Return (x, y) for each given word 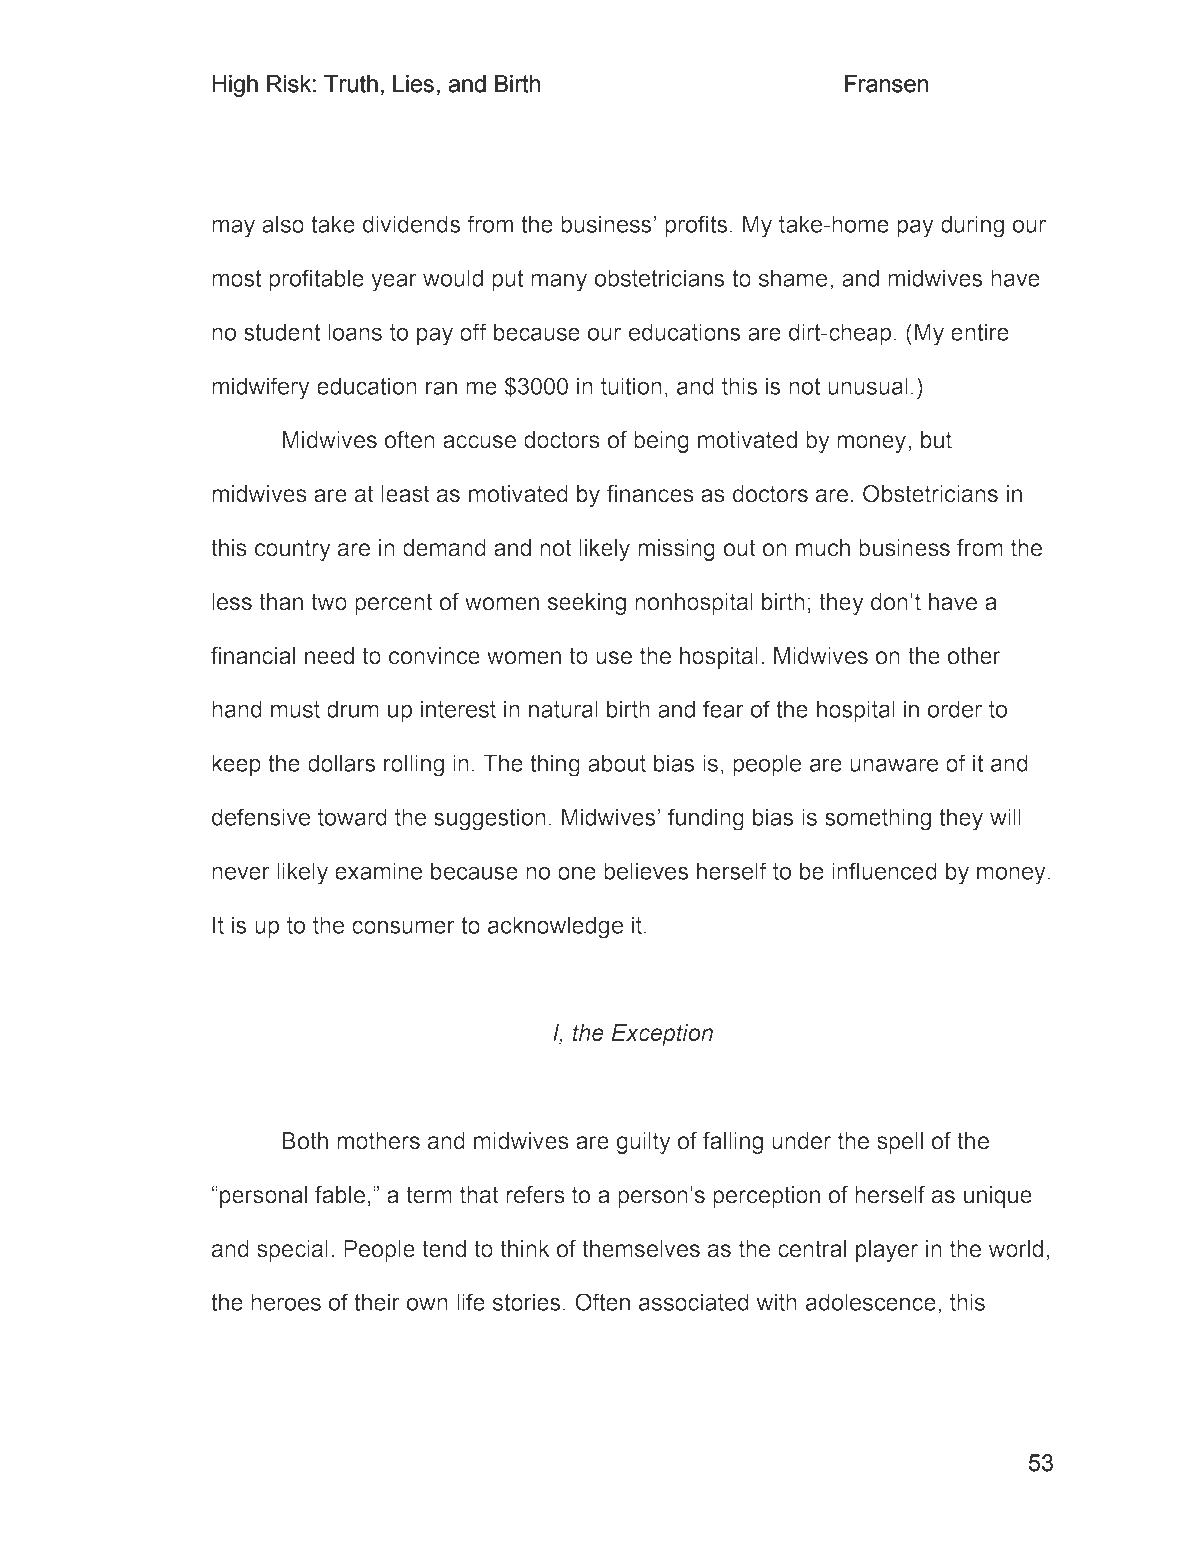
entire (980, 332)
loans (355, 332)
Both (305, 1141)
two (329, 602)
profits (696, 226)
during (972, 226)
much (823, 548)
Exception (662, 1035)
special (292, 1251)
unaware (894, 765)
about (617, 763)
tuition (631, 386)
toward (352, 817)
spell (900, 1143)
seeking (587, 604)
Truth (351, 84)
